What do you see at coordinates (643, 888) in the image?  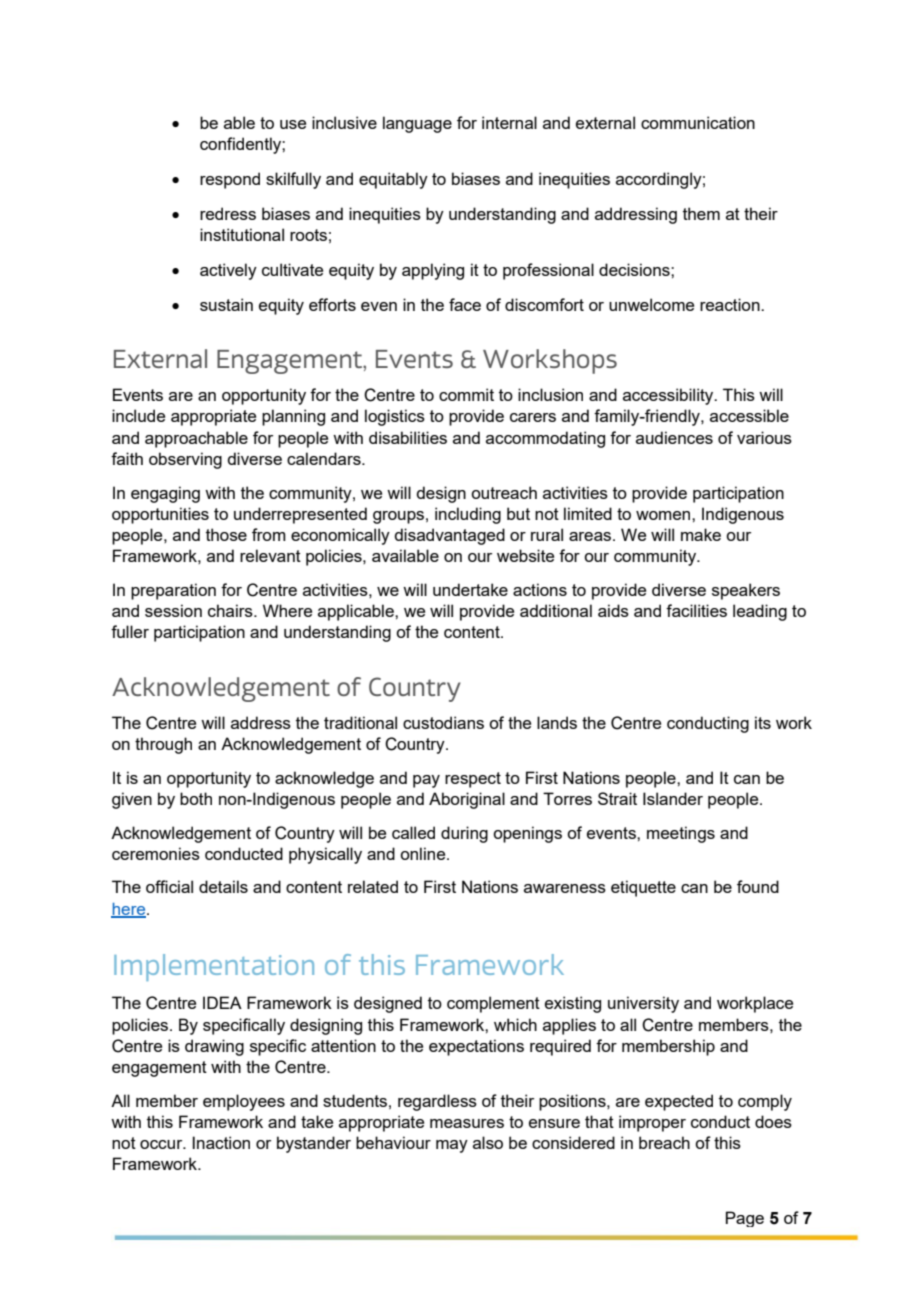 I see `etiquette` at bounding box center [643, 888].
